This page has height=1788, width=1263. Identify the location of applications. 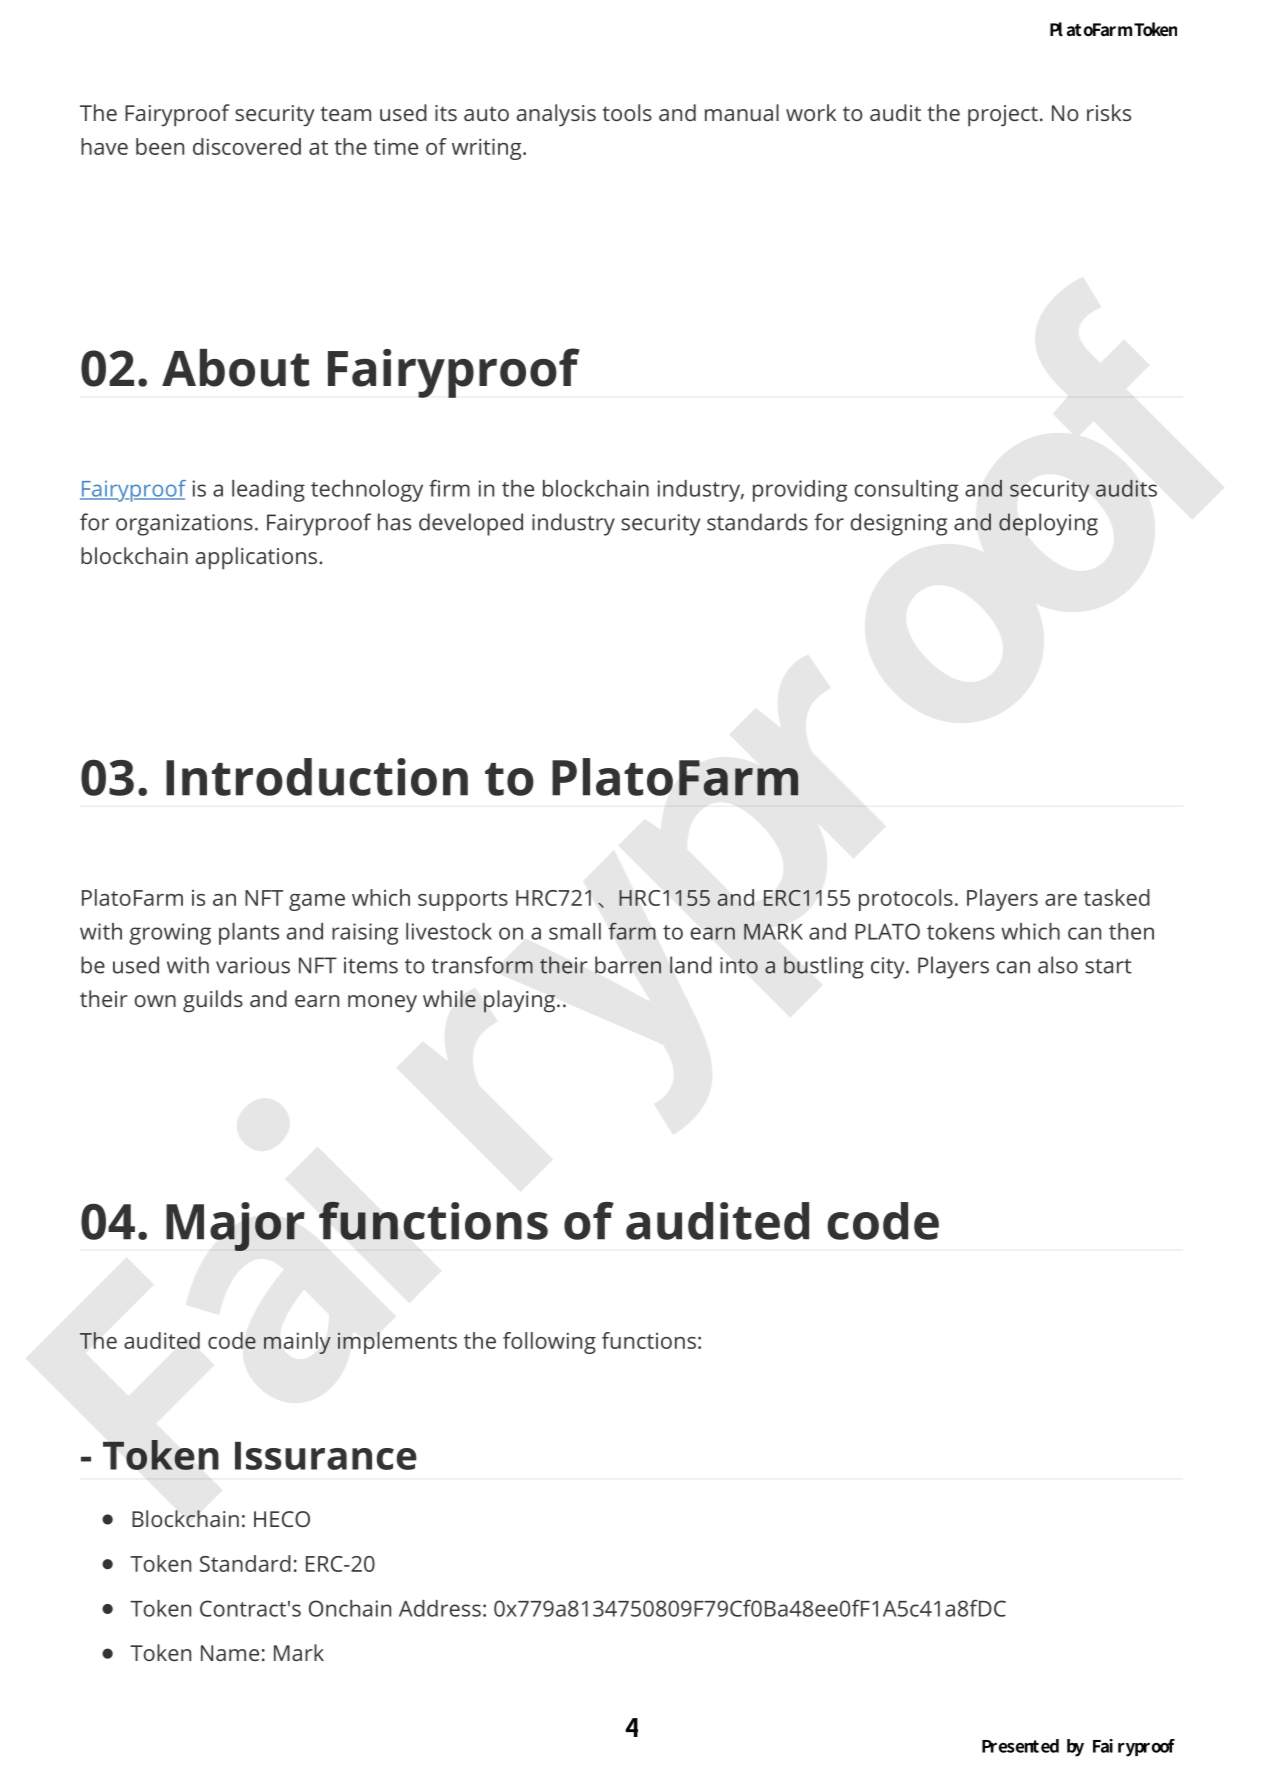
(258, 558).
